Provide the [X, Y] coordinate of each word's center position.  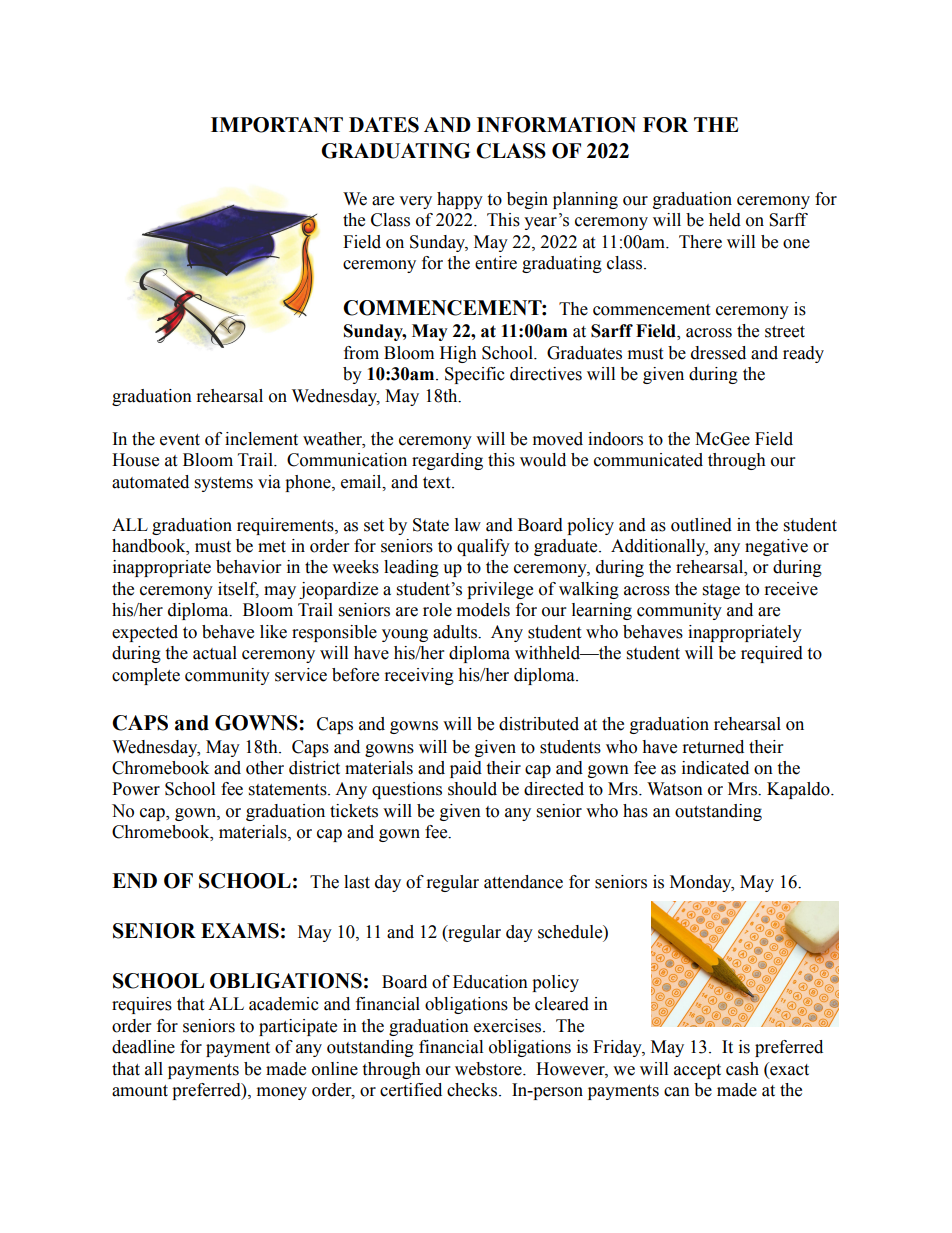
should [472, 789]
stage [721, 591]
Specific [475, 375]
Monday [702, 883]
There [700, 242]
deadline [143, 1047]
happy [460, 200]
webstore [489, 1069]
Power [136, 789]
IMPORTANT [277, 125]
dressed [718, 353]
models [483, 610]
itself [238, 590]
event [180, 440]
